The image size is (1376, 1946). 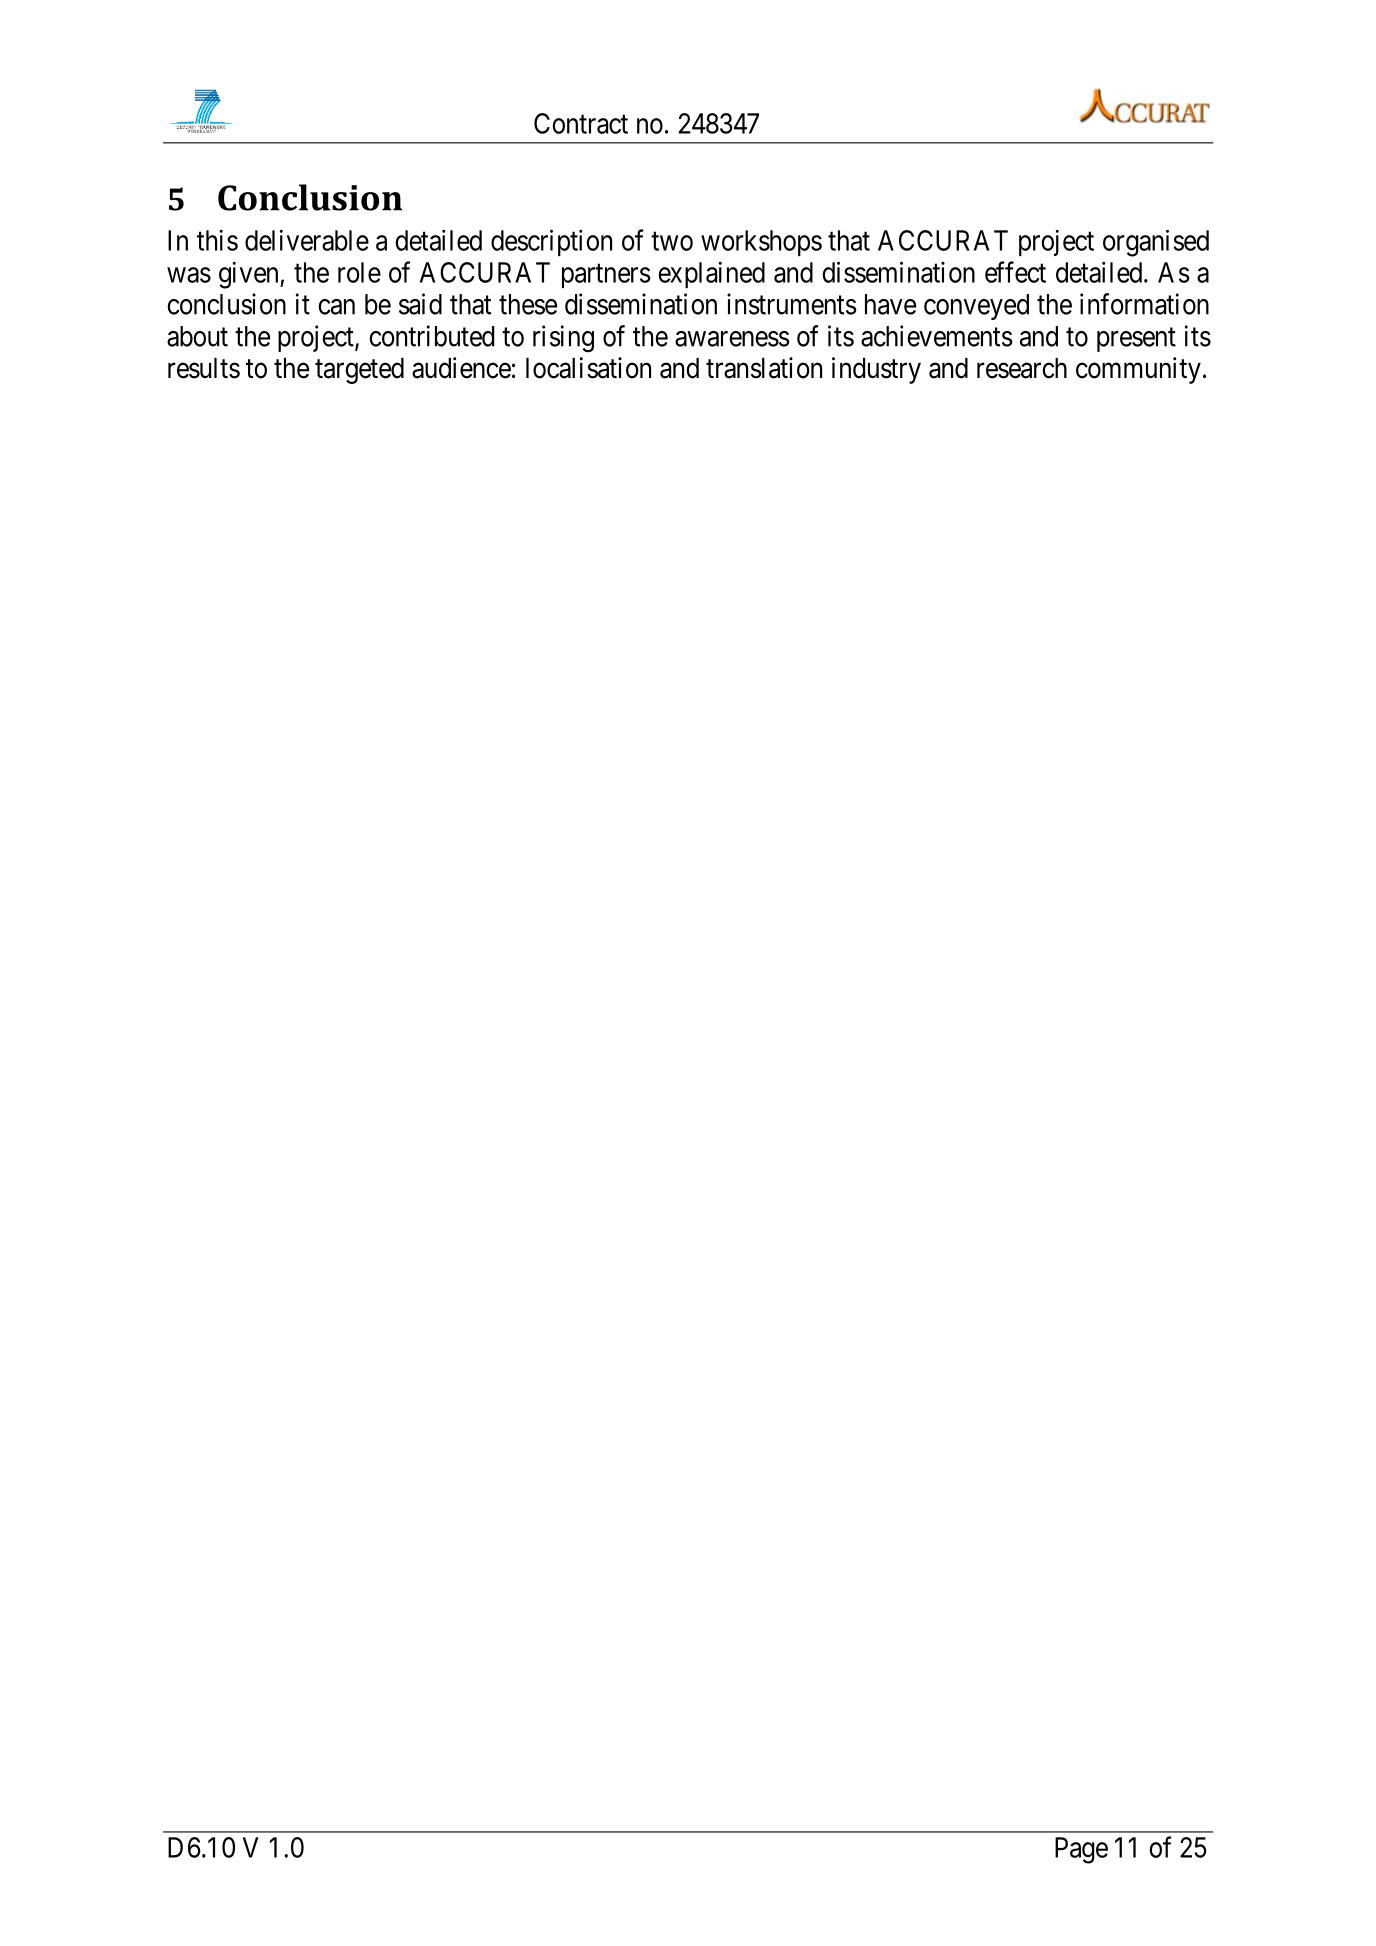 What do you see at coordinates (764, 368) in the document?
I see `translation` at bounding box center [764, 368].
